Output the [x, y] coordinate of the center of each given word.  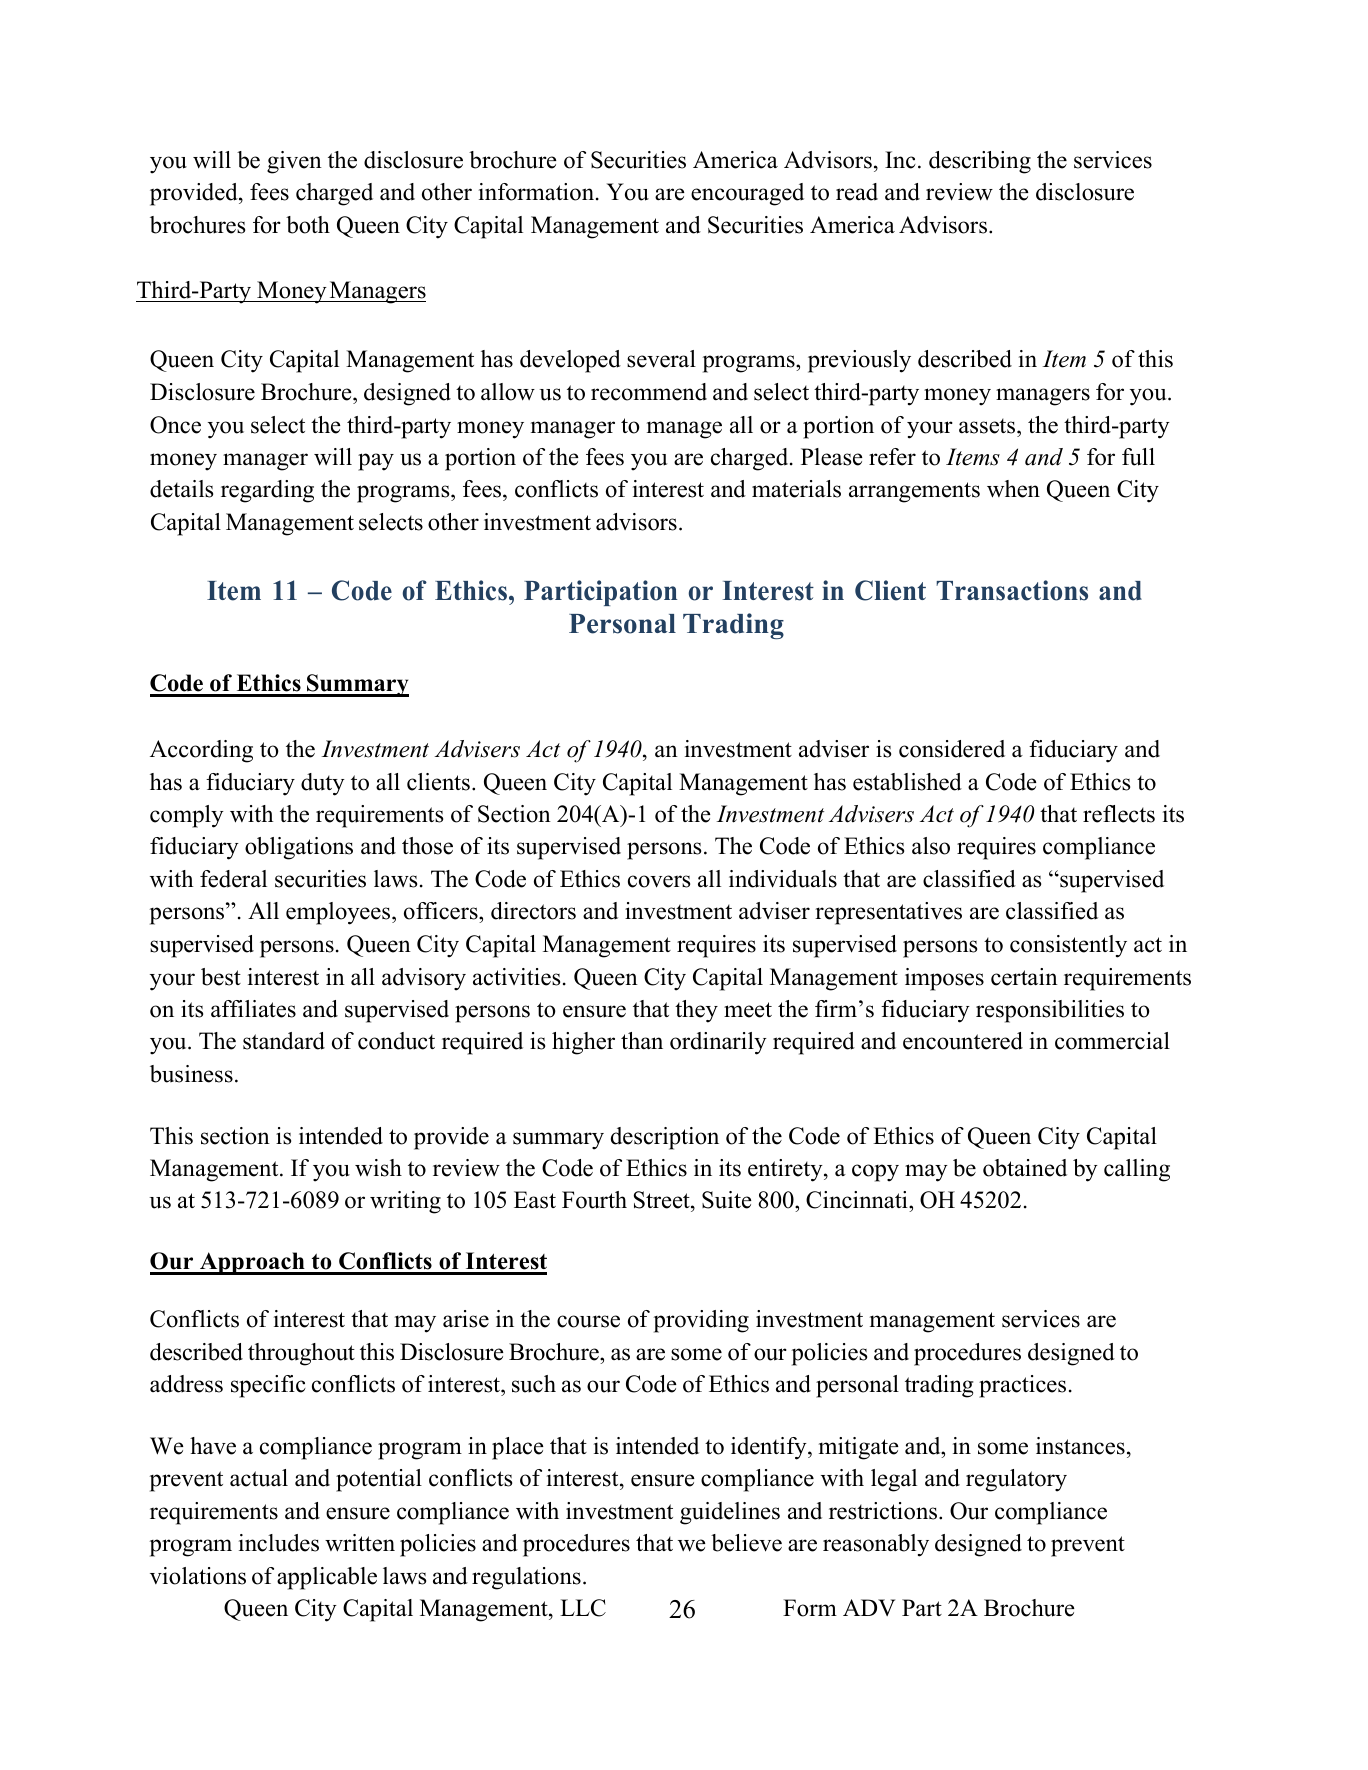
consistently [1068, 946]
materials [796, 489]
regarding [267, 491]
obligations [299, 848]
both [308, 225]
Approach [252, 1263]
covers [659, 881]
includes [279, 1543]
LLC [583, 1608]
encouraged [747, 194]
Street [663, 1201]
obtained [1025, 1168]
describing [980, 162]
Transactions [1012, 590]
